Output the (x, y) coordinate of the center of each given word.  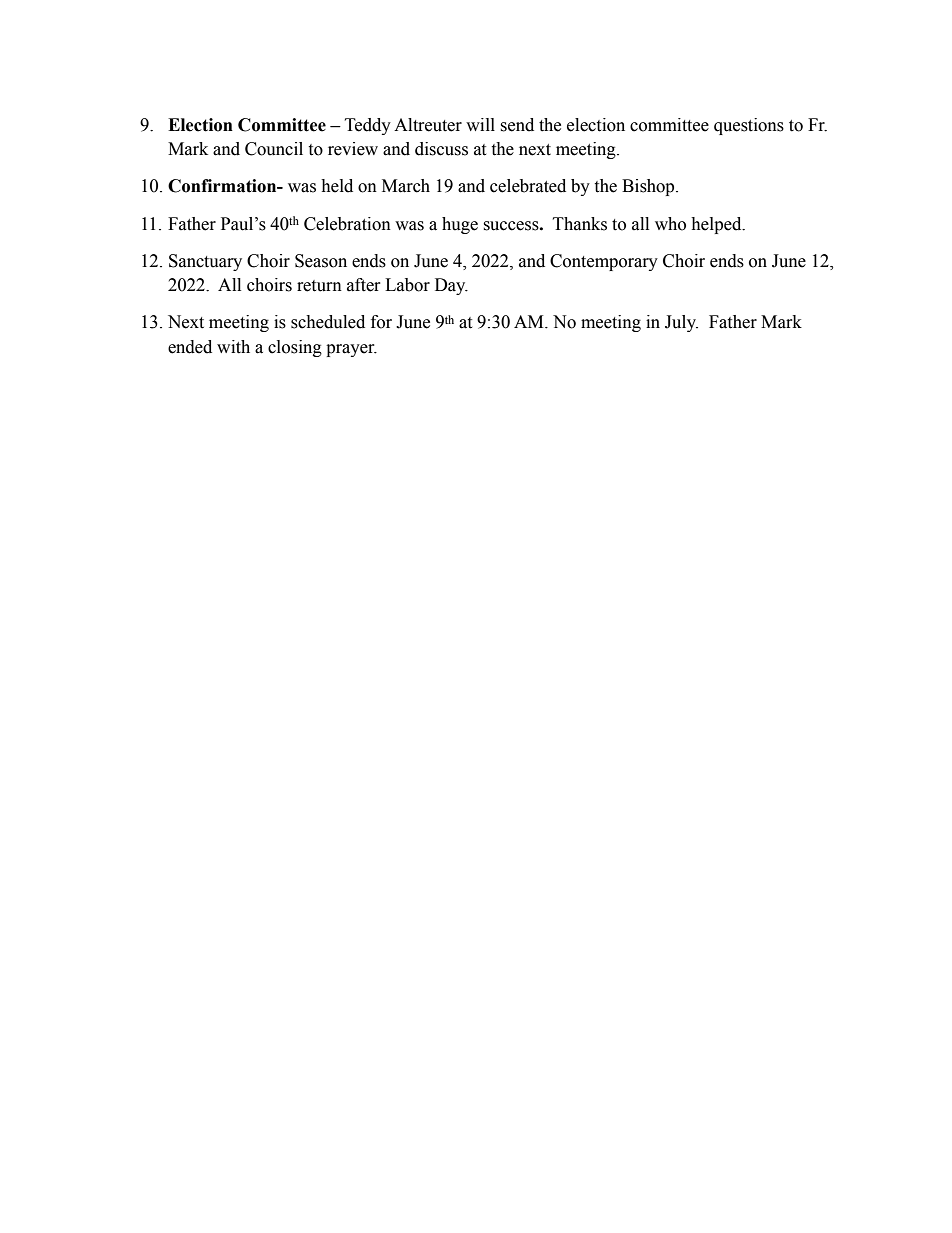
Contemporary (604, 262)
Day (451, 286)
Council (274, 149)
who (670, 224)
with (233, 347)
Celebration (347, 224)
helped (717, 225)
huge (460, 225)
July (681, 323)
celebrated (528, 186)
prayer (351, 350)
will (480, 124)
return (319, 286)
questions (749, 126)
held (337, 186)
